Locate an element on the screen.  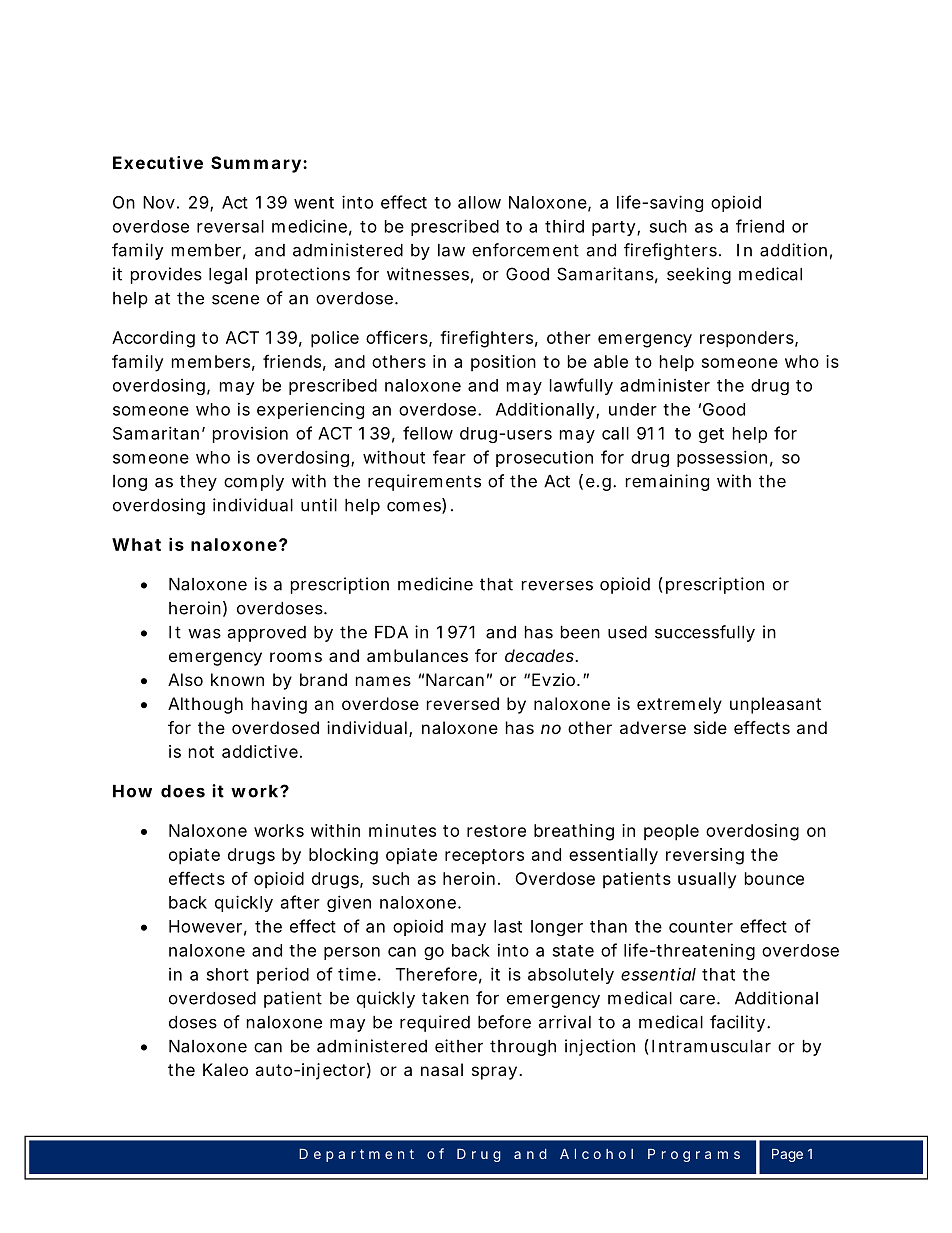
provision is located at coordinates (250, 434).
